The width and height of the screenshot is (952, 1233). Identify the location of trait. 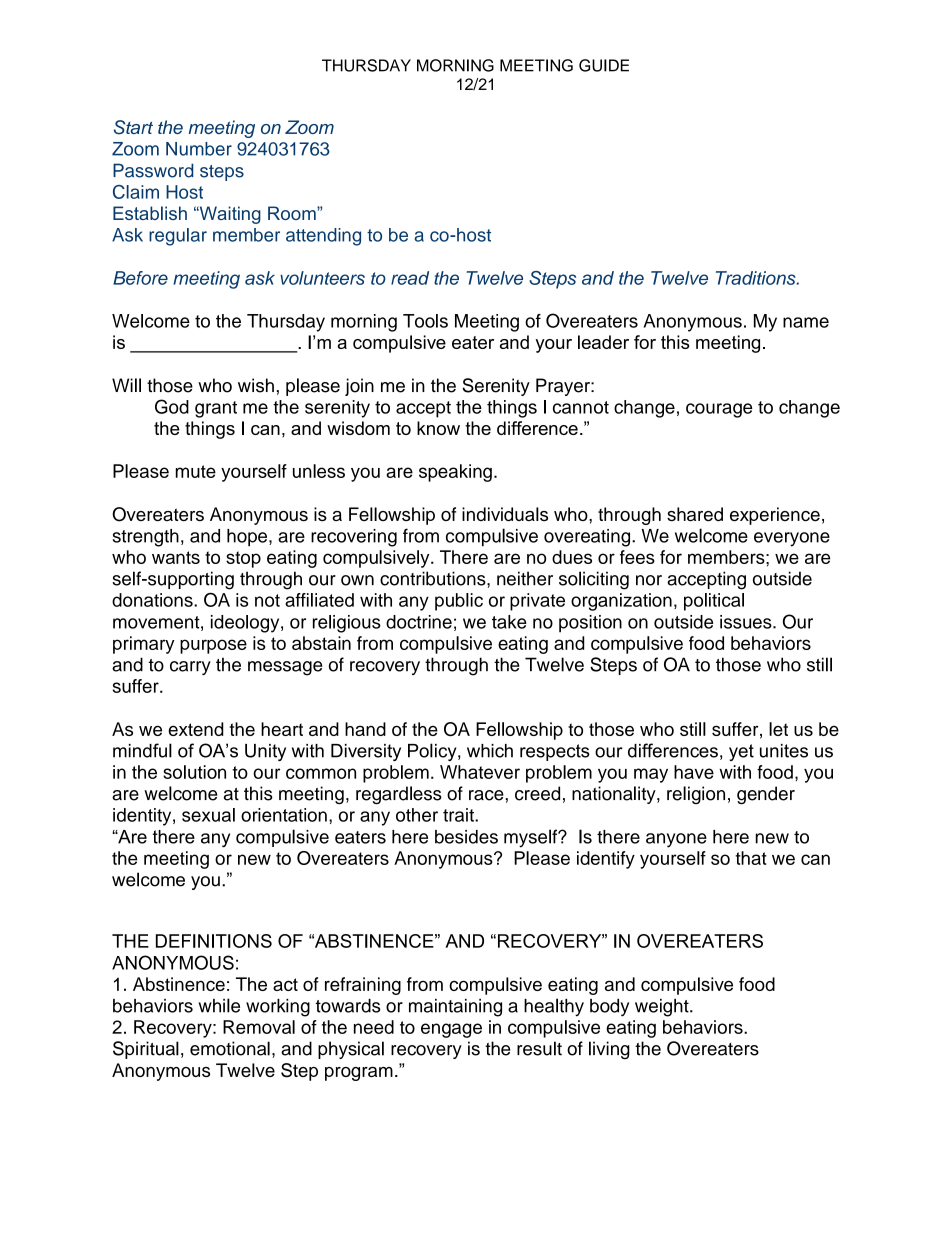
(459, 815).
